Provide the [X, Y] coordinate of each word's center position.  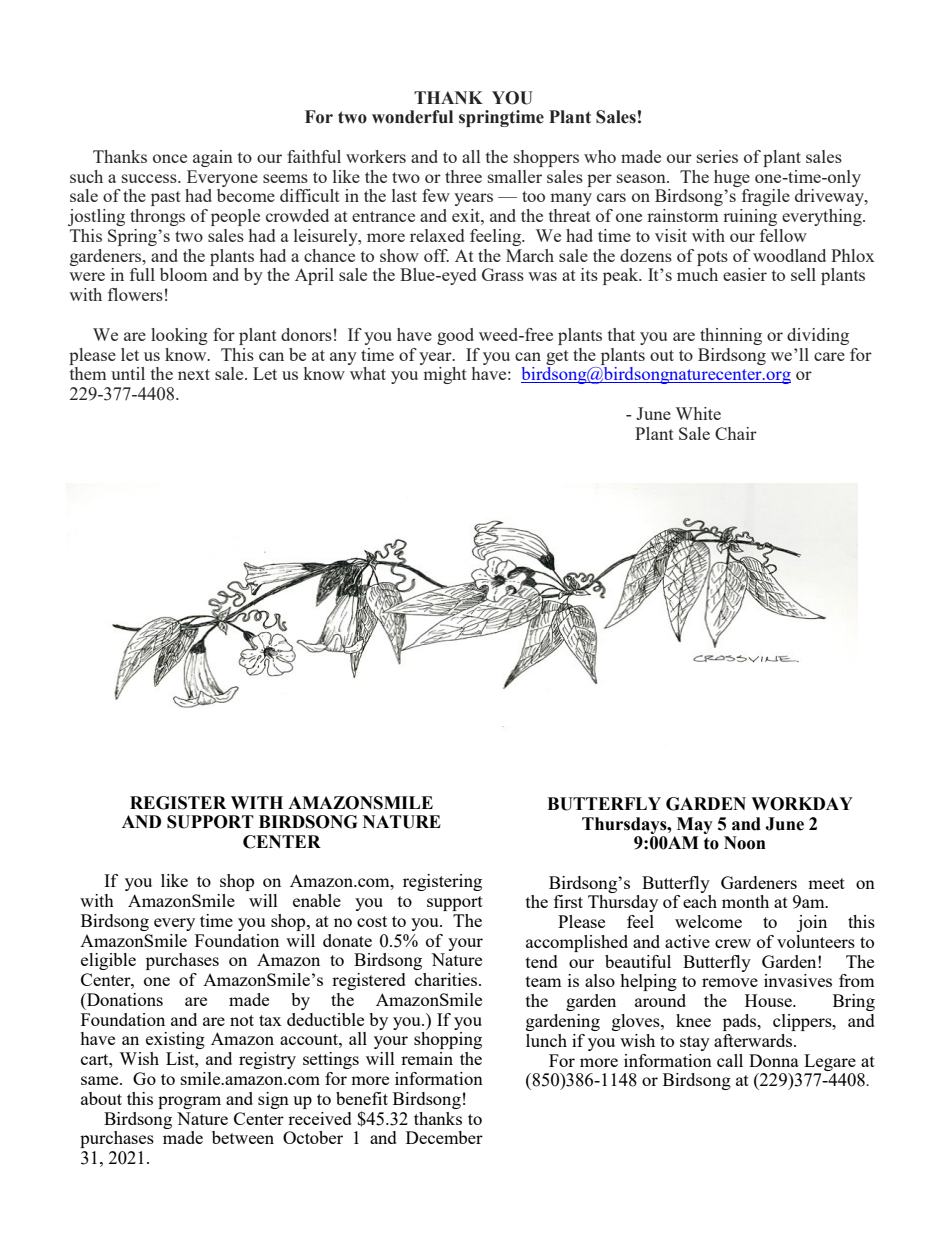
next [194, 374]
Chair [736, 433]
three [463, 176]
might [445, 375]
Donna [774, 1060]
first [568, 901]
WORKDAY [802, 804]
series [717, 156]
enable [317, 900]
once [170, 158]
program [189, 1102]
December [444, 1137]
